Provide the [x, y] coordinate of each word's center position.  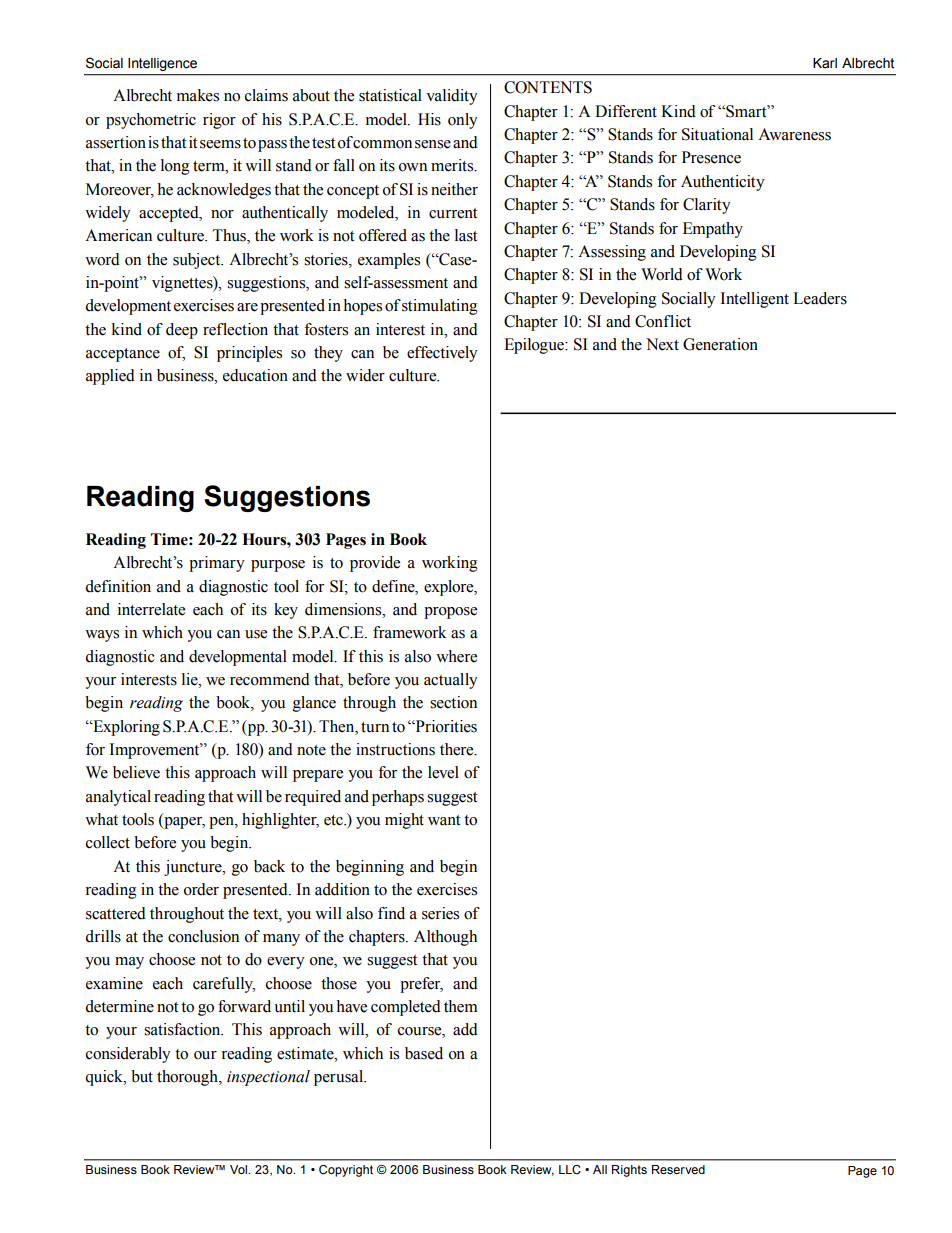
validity [452, 97]
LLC [570, 1169]
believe [136, 772]
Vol [240, 1169]
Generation [720, 344]
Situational [717, 134]
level [443, 772]
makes [198, 95]
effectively [442, 354]
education [255, 375]
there [458, 749]
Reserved [678, 1169]
